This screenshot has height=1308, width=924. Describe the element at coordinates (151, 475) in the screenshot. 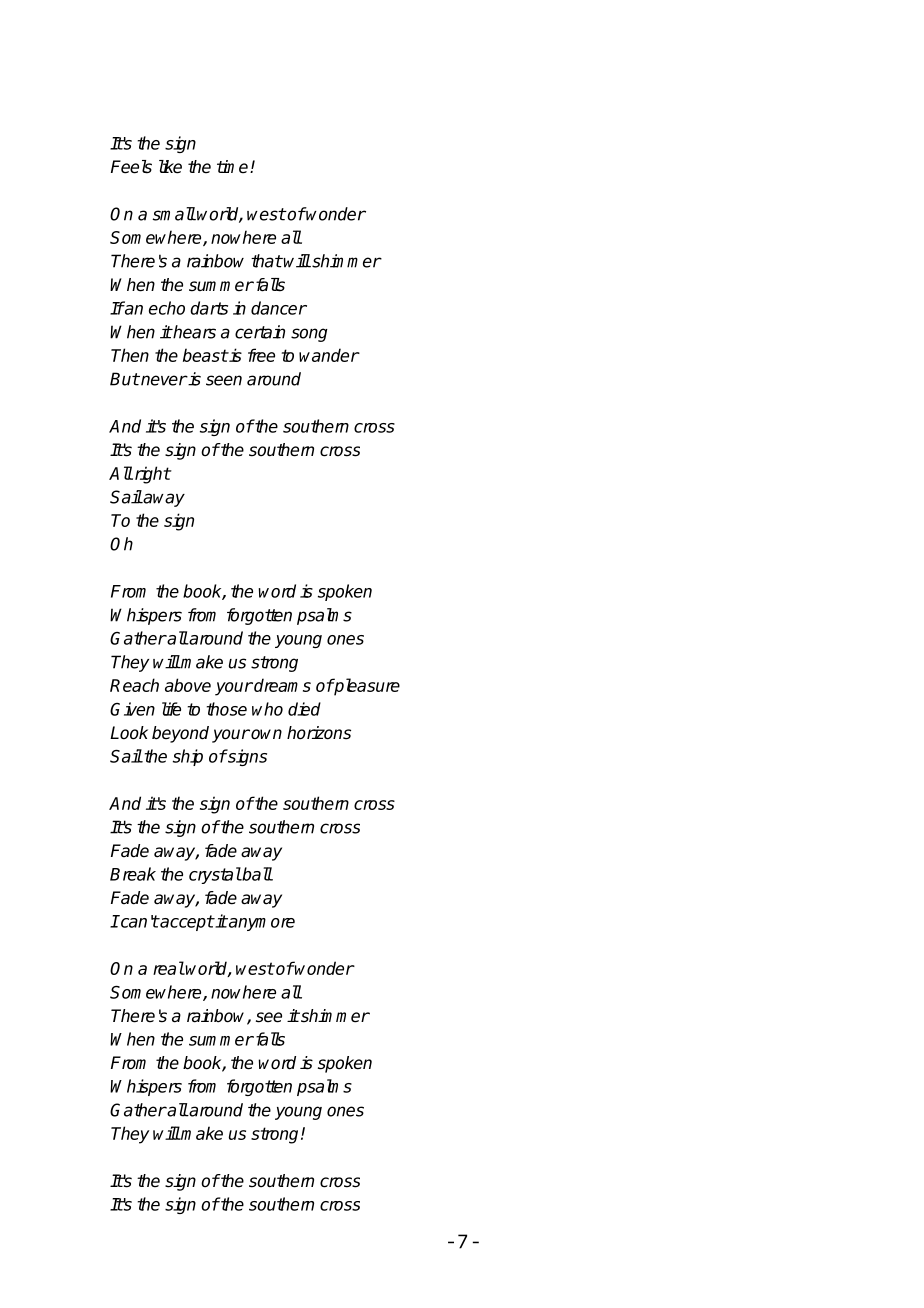

I see `right` at that location.
